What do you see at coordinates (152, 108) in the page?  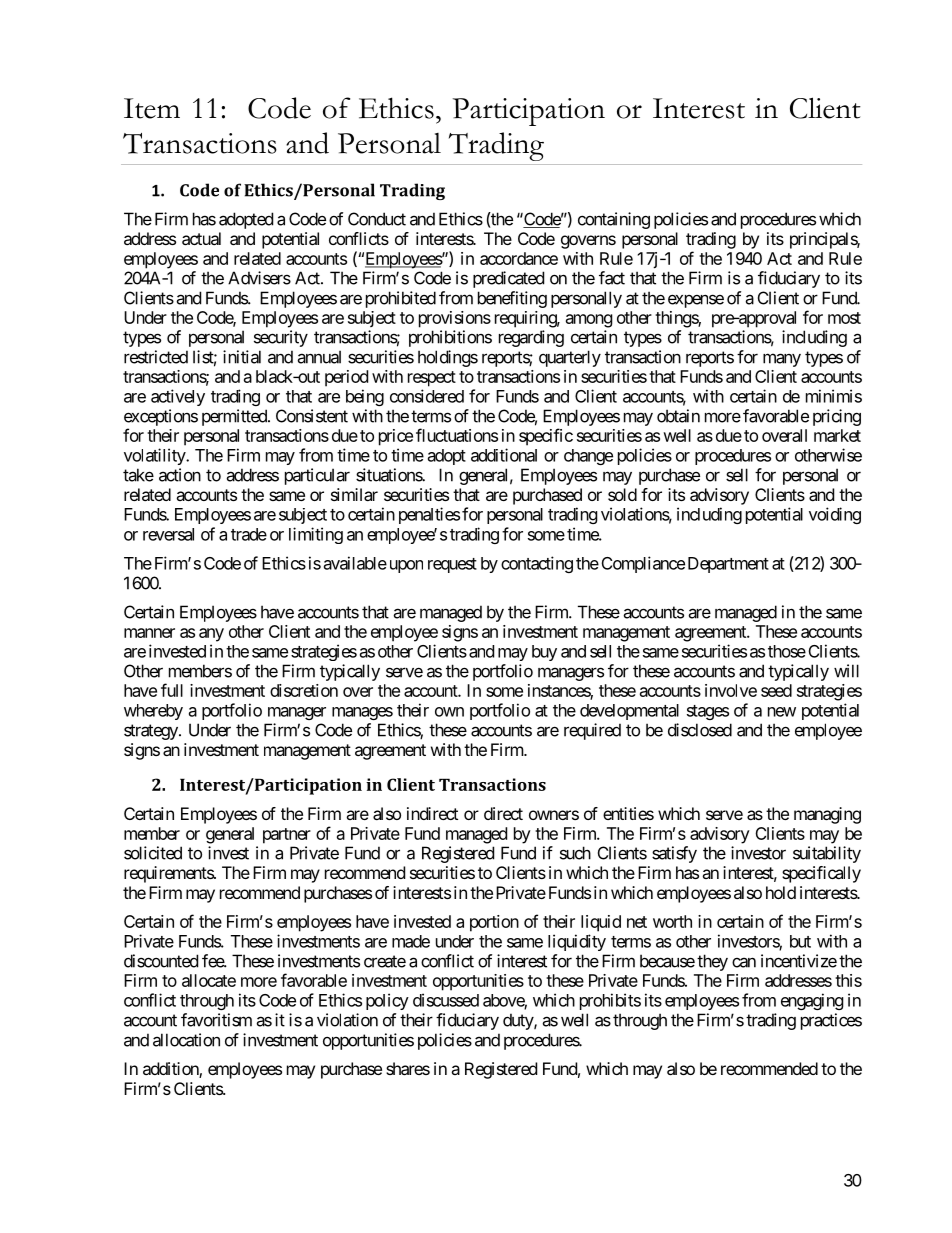 I see `Item` at bounding box center [152, 108].
